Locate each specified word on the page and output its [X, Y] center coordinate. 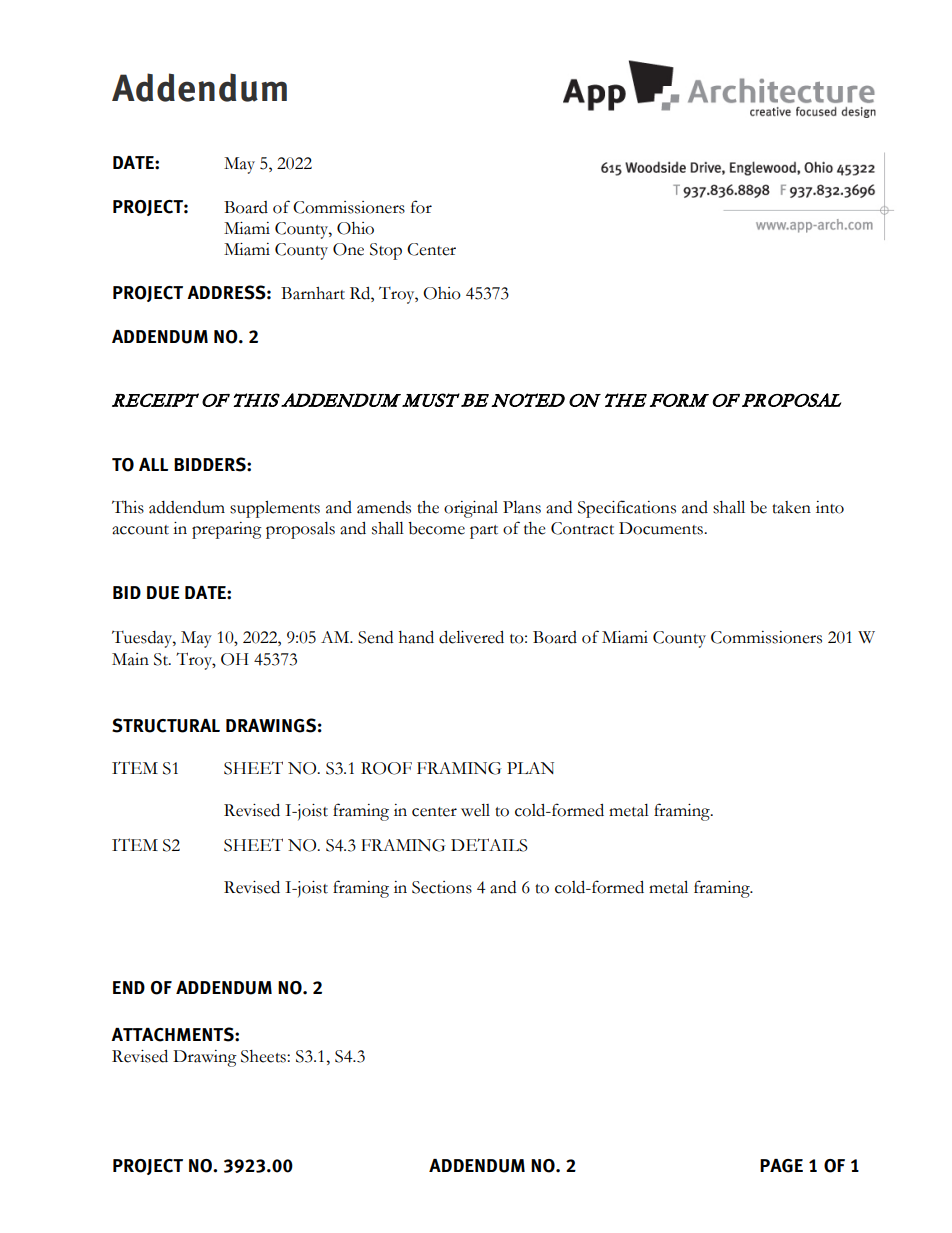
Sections [442, 887]
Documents [662, 528]
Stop [386, 251]
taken [791, 507]
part [484, 532]
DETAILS [489, 845]
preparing [227, 530]
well [475, 810]
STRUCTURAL [166, 725]
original [471, 509]
